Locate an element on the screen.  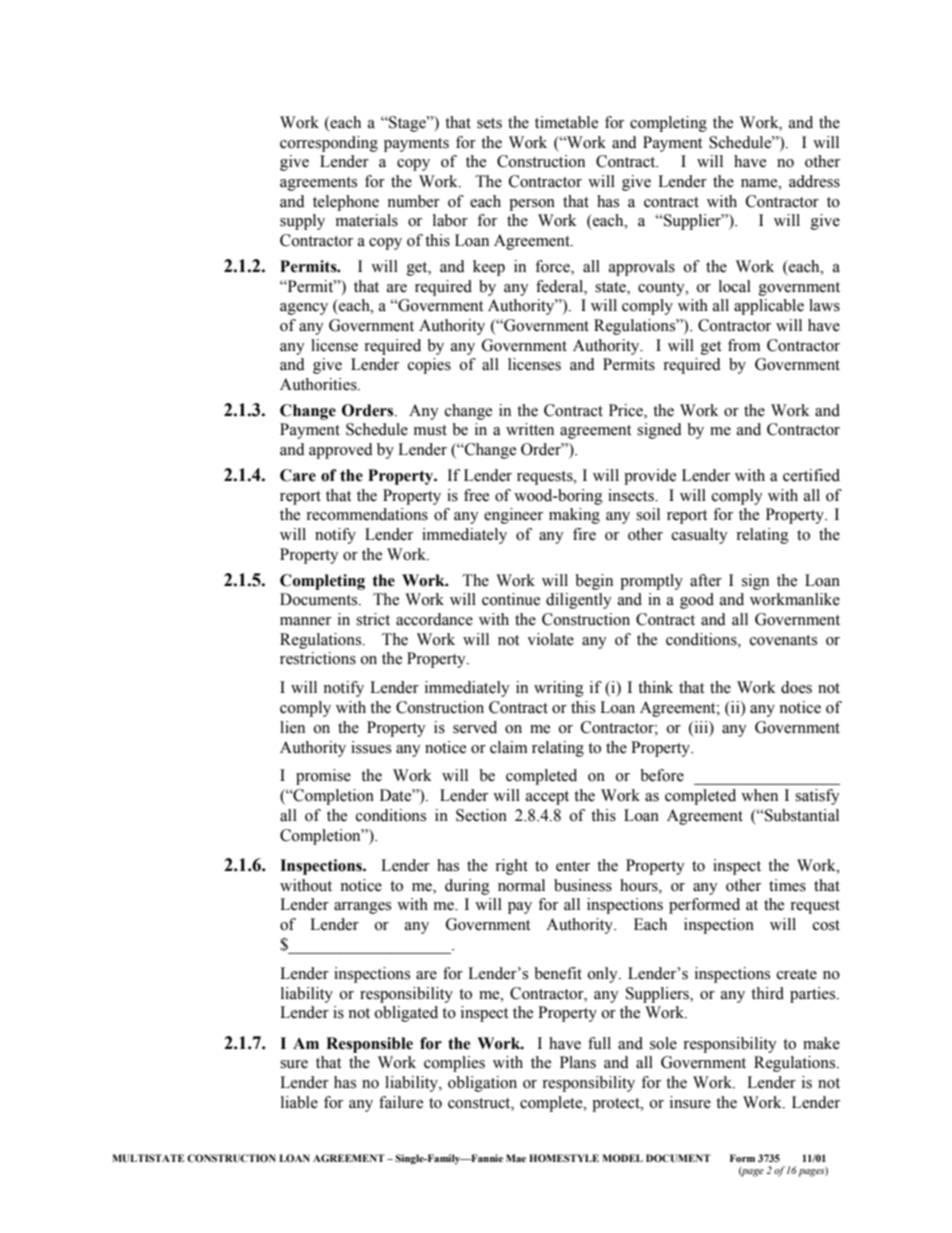
from is located at coordinates (744, 345).
